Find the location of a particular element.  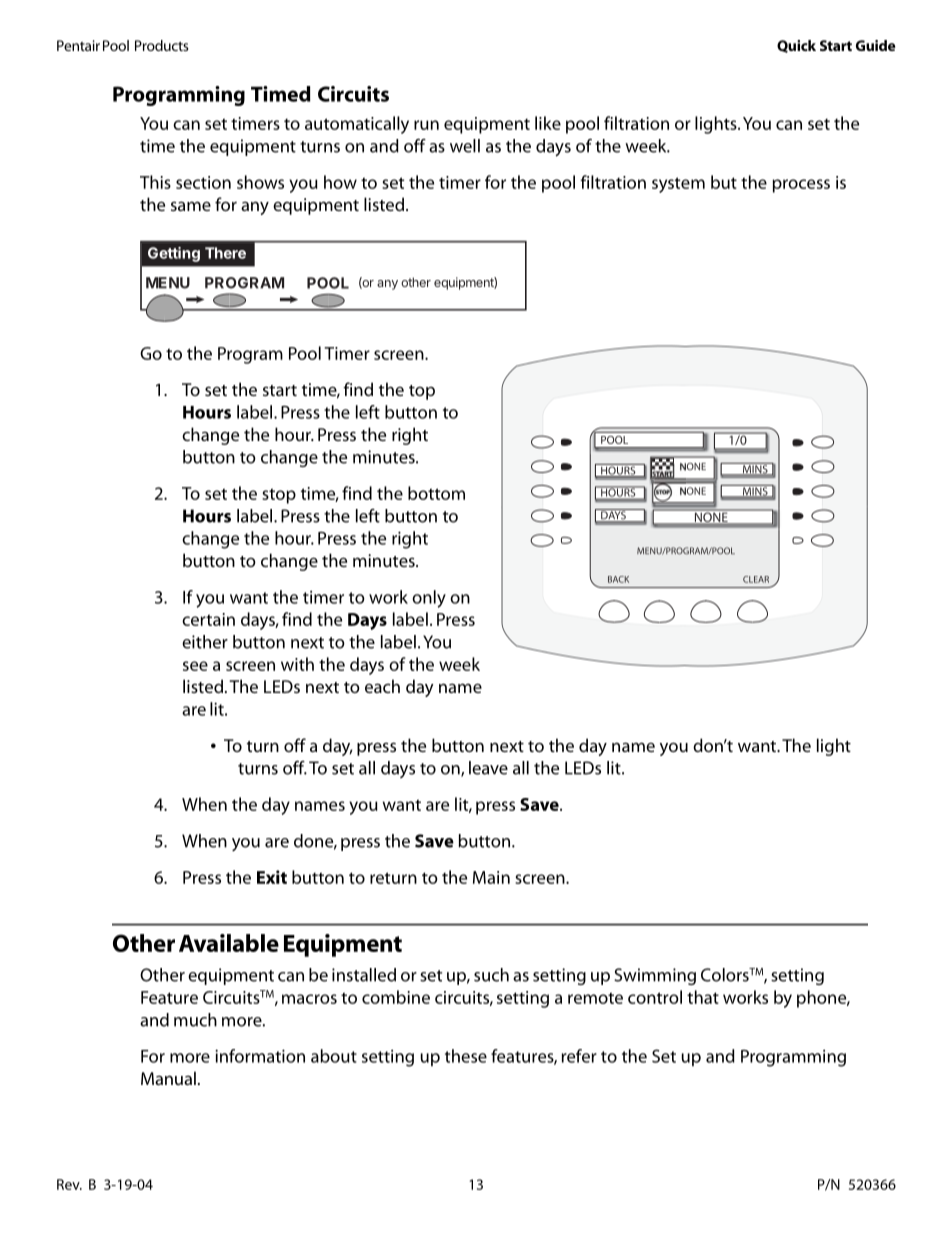

run is located at coordinates (426, 125).
